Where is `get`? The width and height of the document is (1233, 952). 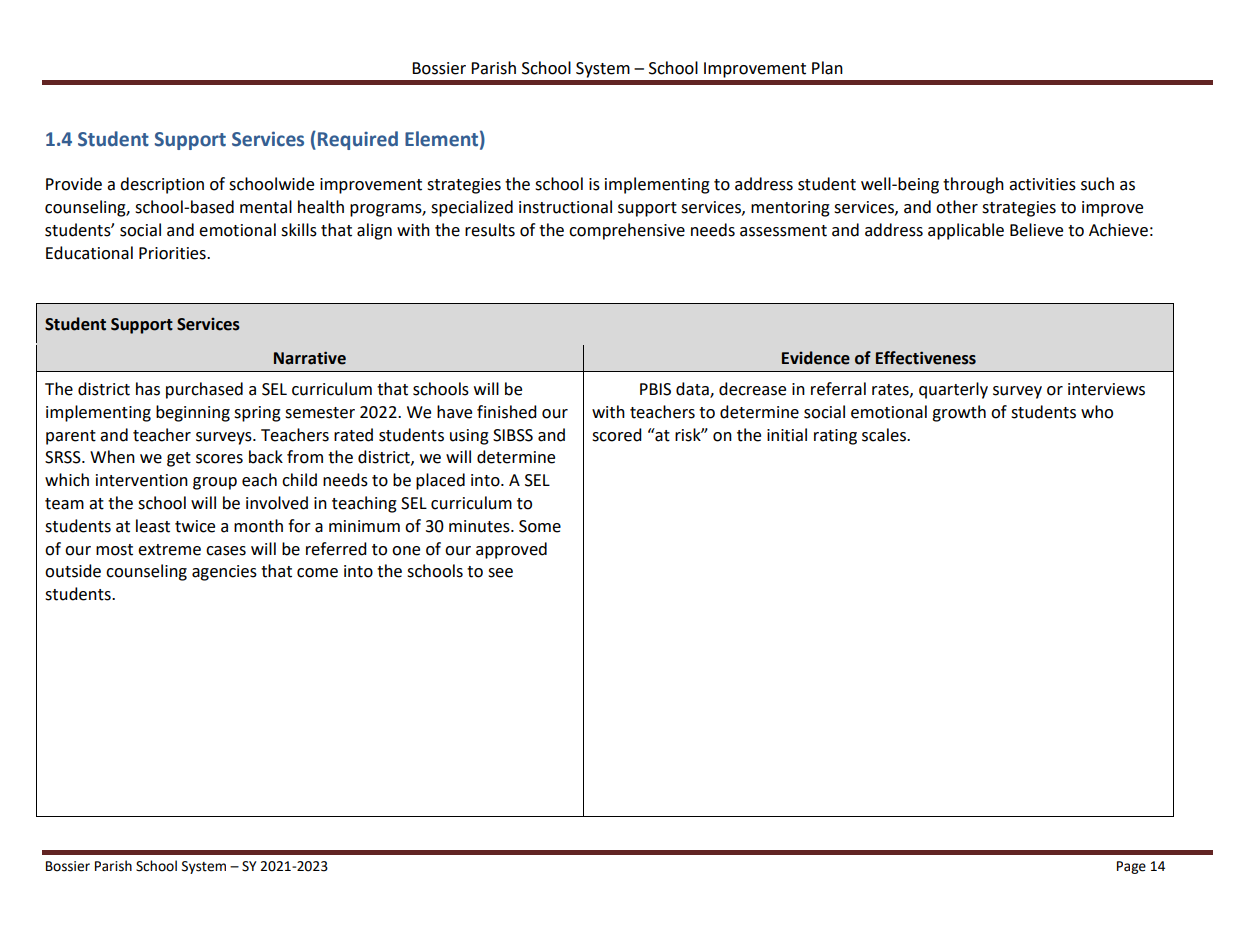 get is located at coordinates (179, 459).
